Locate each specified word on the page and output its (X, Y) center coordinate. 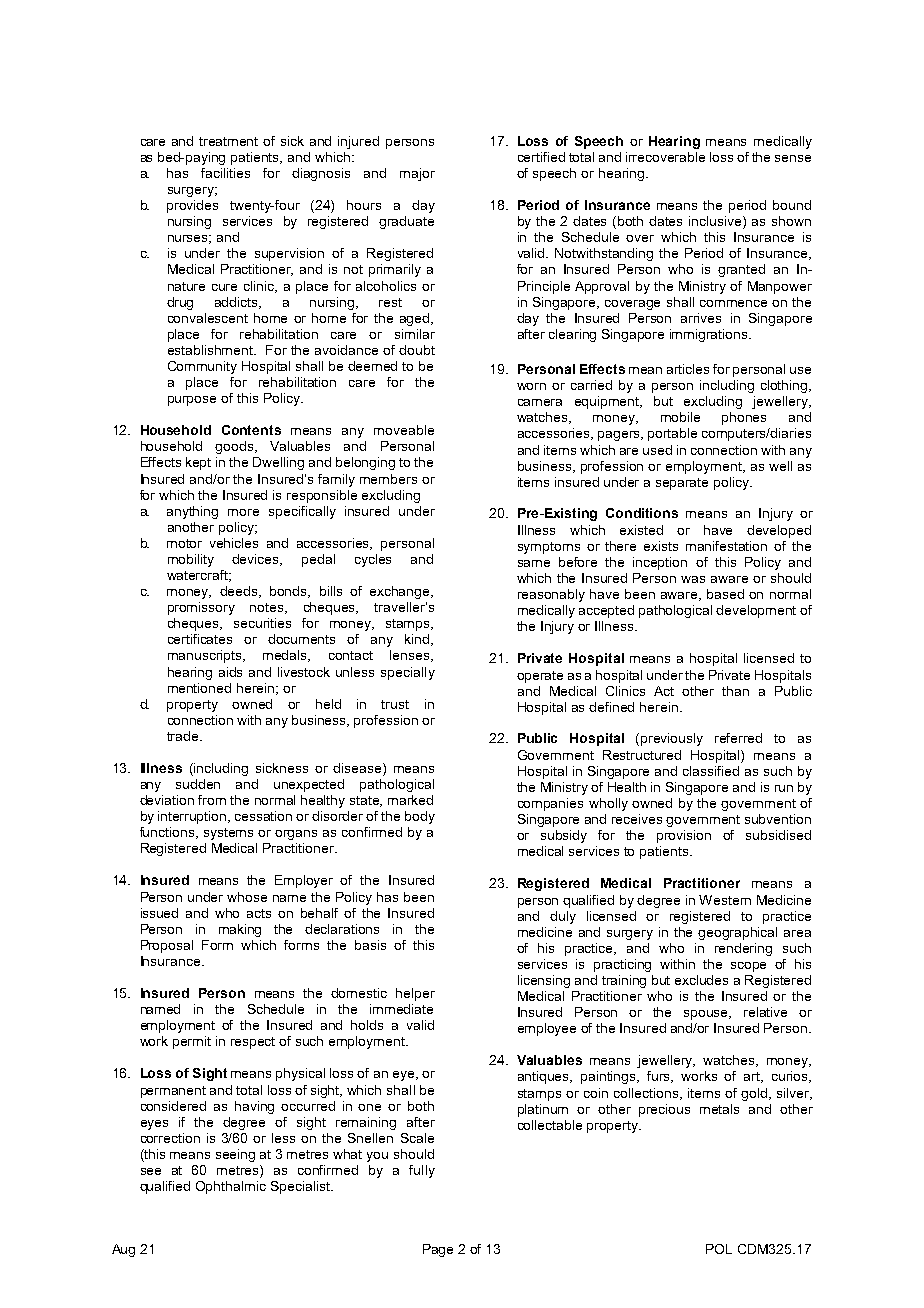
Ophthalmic (231, 1187)
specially (408, 673)
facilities (225, 173)
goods (235, 447)
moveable (404, 430)
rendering (743, 949)
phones (744, 418)
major (417, 174)
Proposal (167, 946)
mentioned (199, 688)
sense (793, 158)
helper (415, 994)
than (735, 691)
